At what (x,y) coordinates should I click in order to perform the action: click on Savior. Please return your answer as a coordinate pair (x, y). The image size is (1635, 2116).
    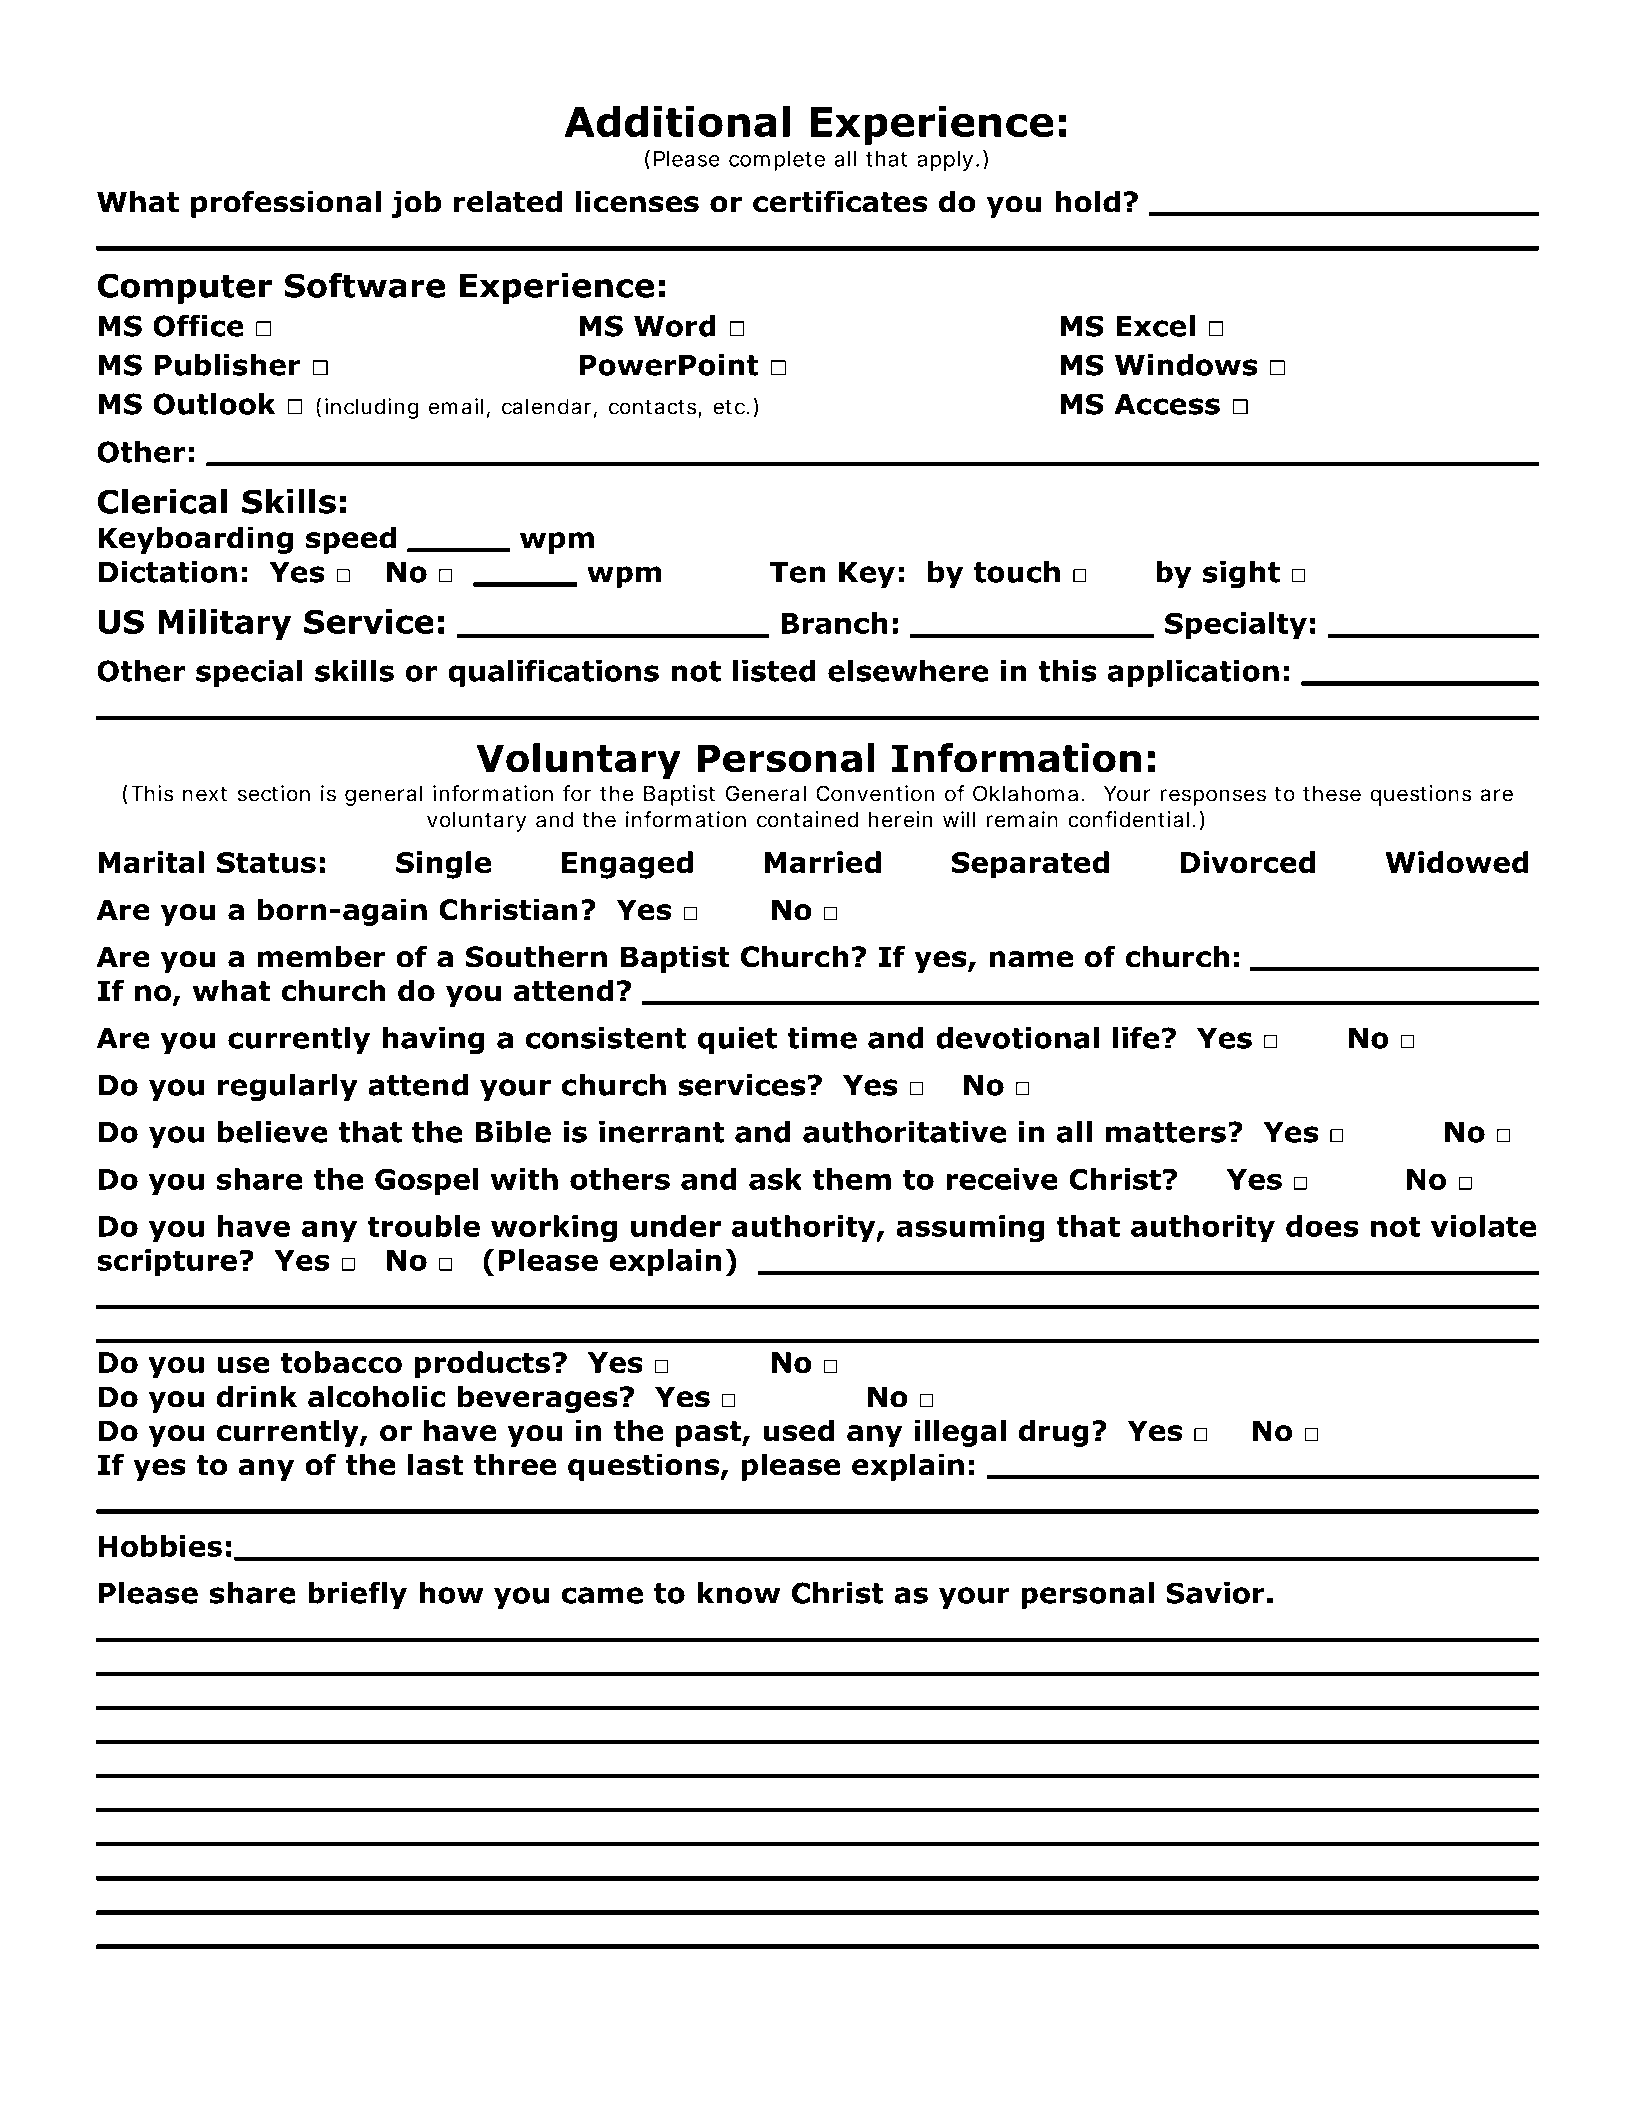
    Looking at the image, I should click on (1215, 1593).
